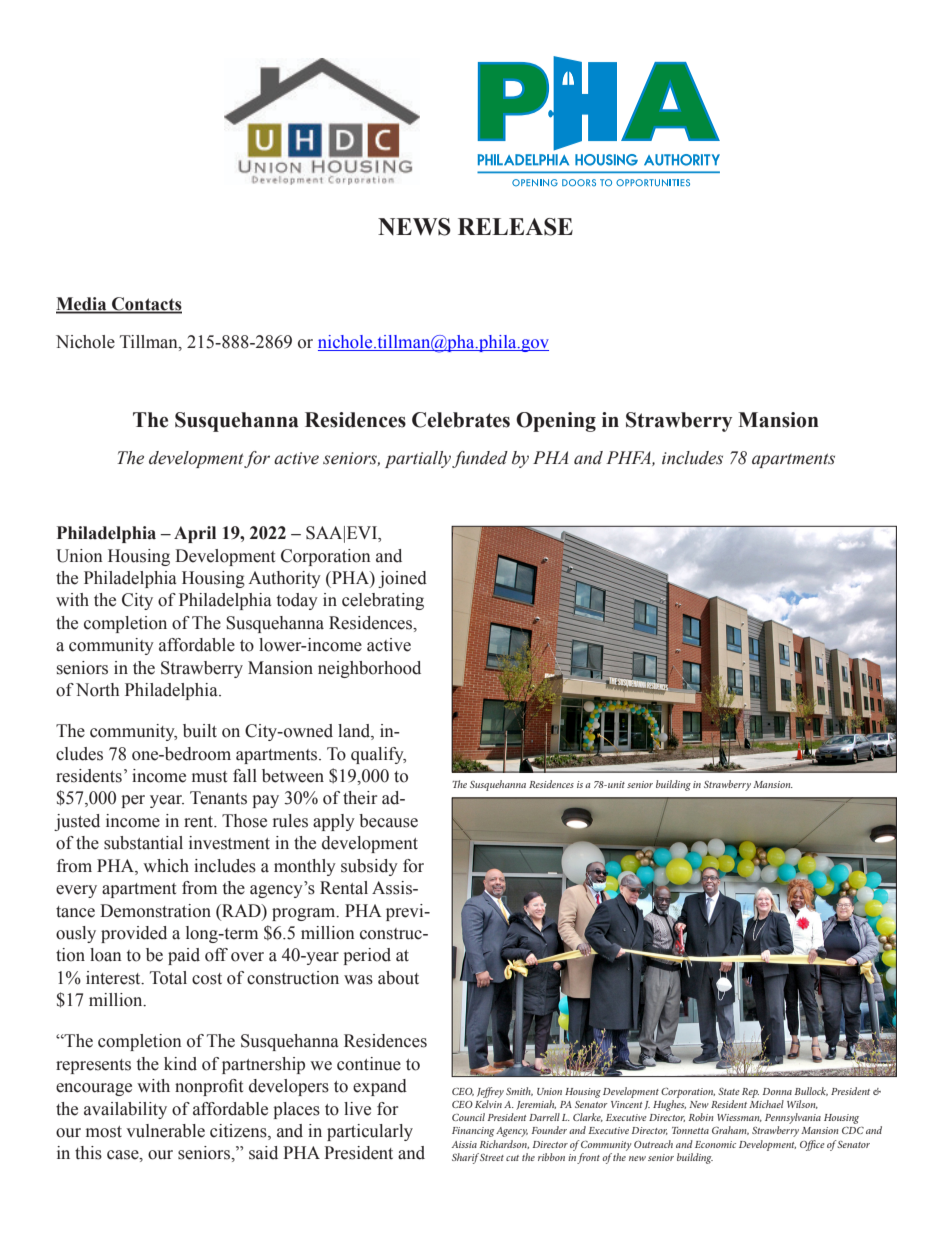 This image has height=1233, width=952. I want to click on because, so click(388, 821).
